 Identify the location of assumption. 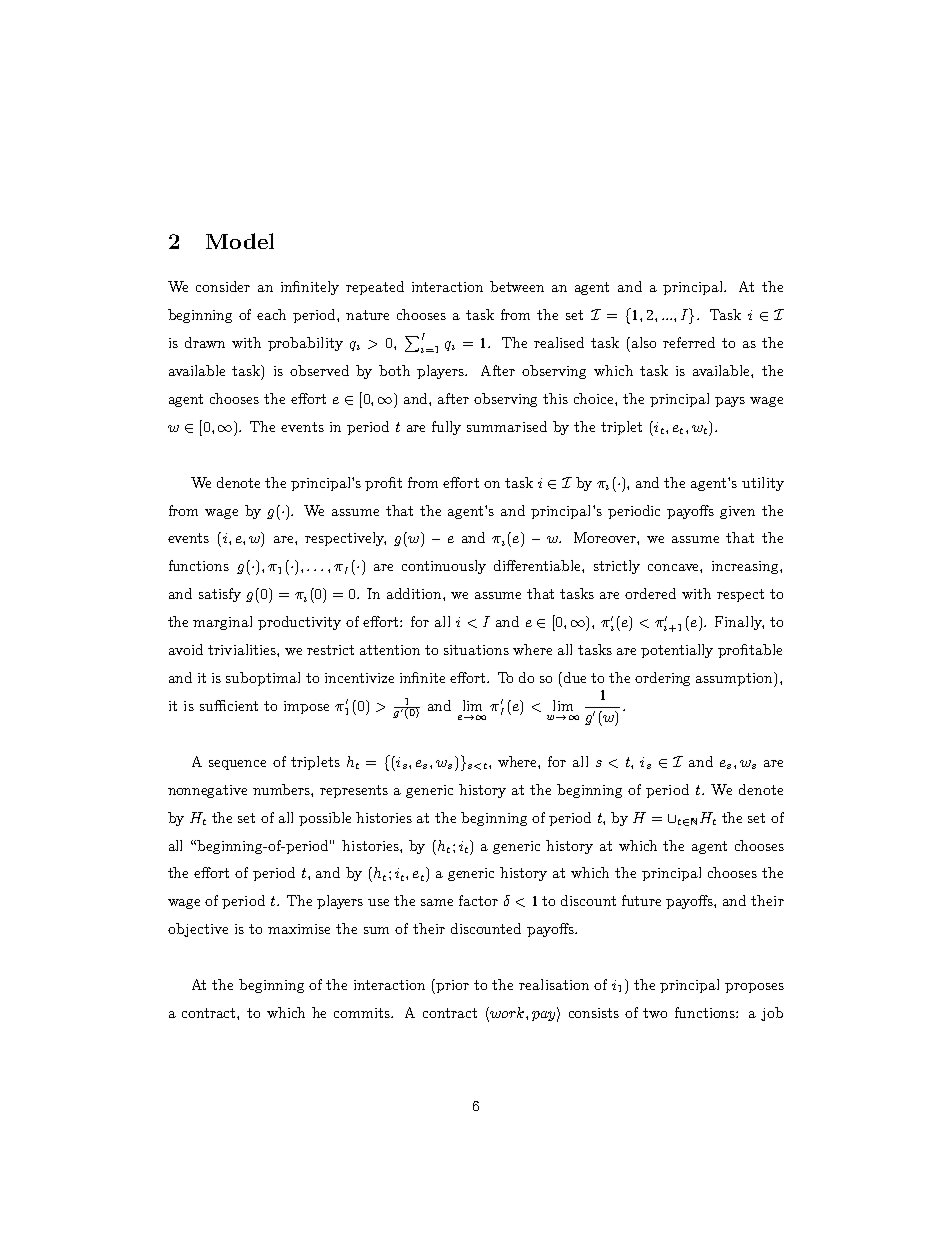
(735, 679).
